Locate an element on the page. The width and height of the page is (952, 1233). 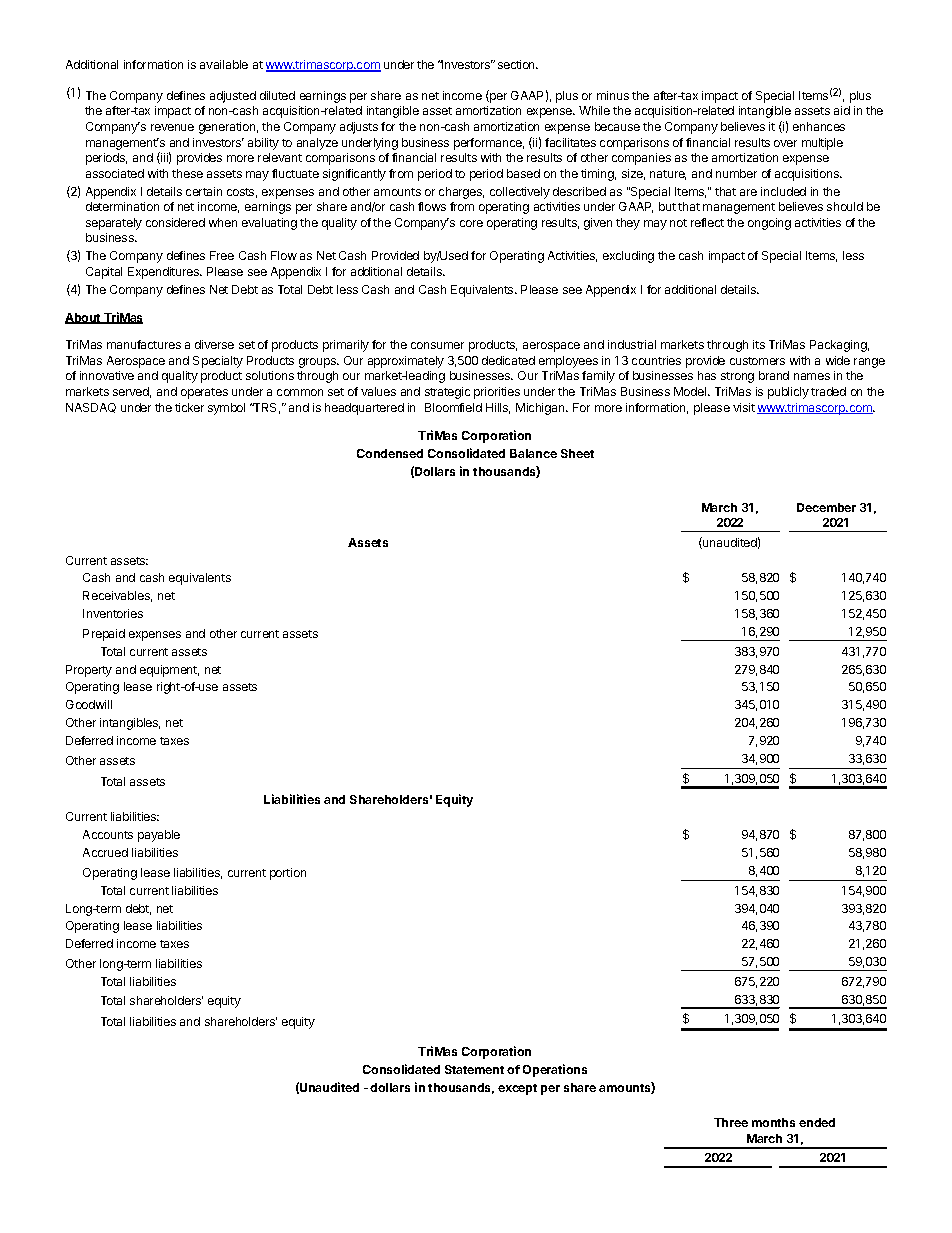
Hills is located at coordinates (498, 408).
